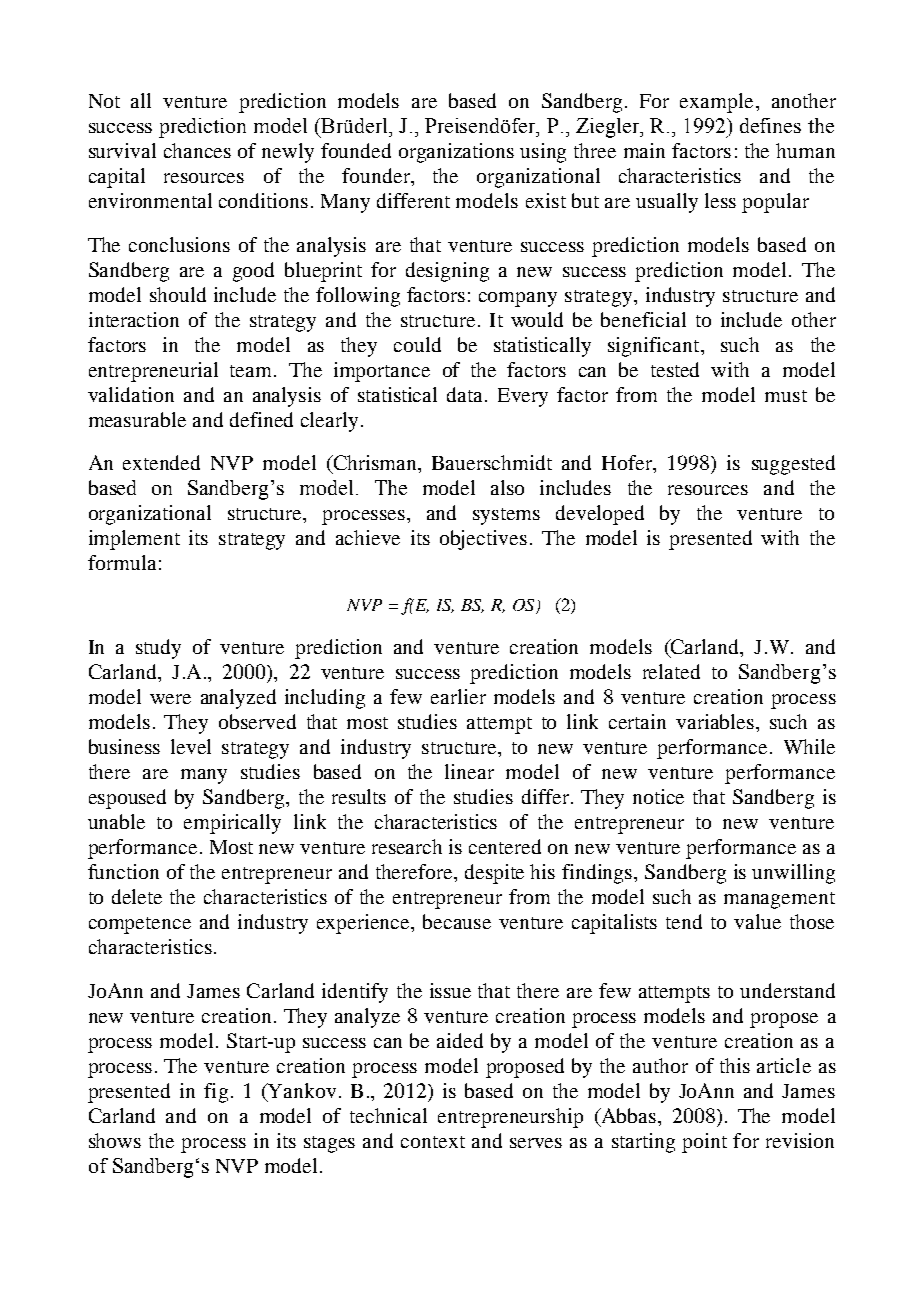 Image resolution: width=924 pixels, height=1308 pixels. Describe the element at coordinates (671, 671) in the screenshot. I see `related` at that location.
